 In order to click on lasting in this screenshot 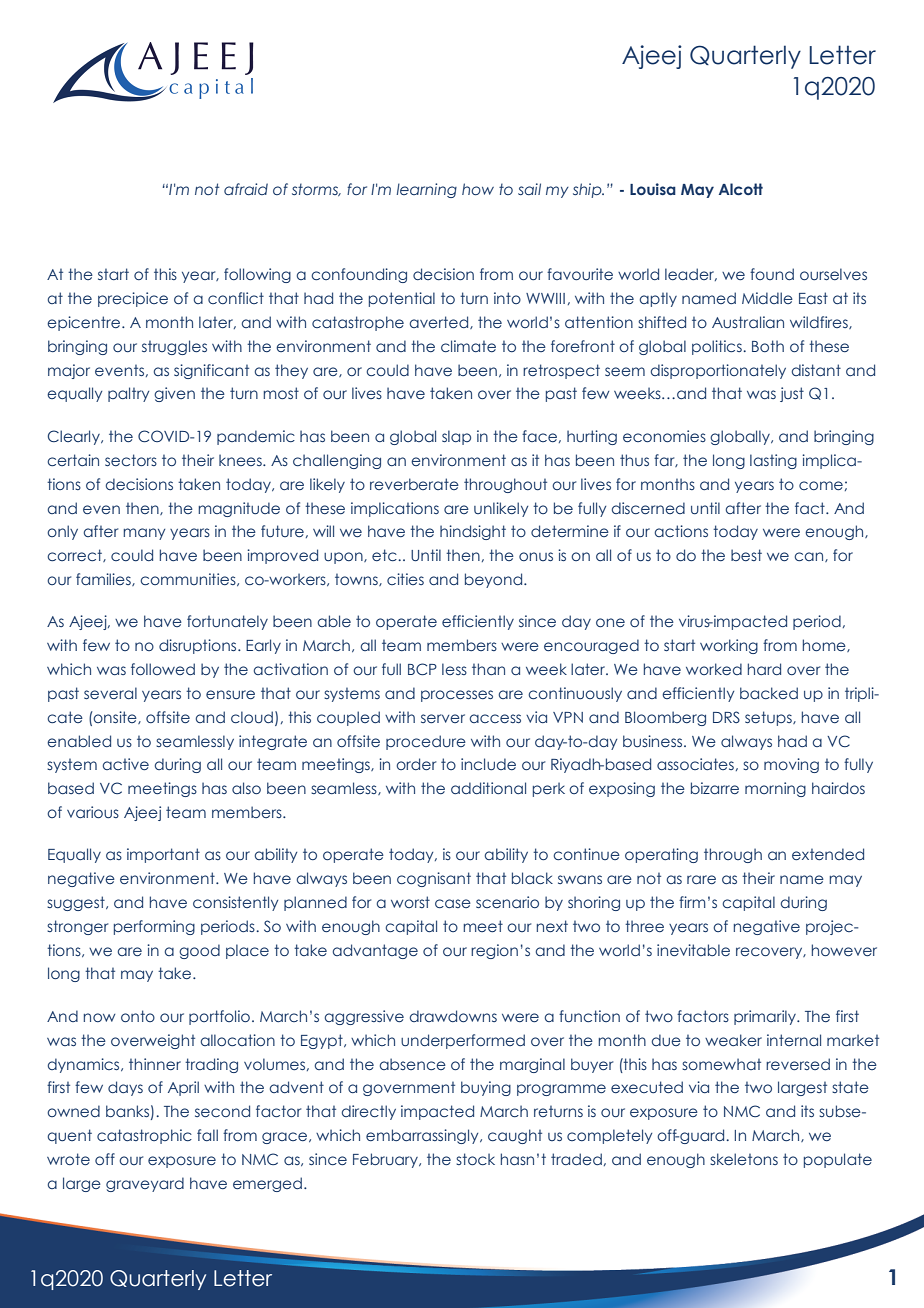, I will do `click(773, 461)`.
